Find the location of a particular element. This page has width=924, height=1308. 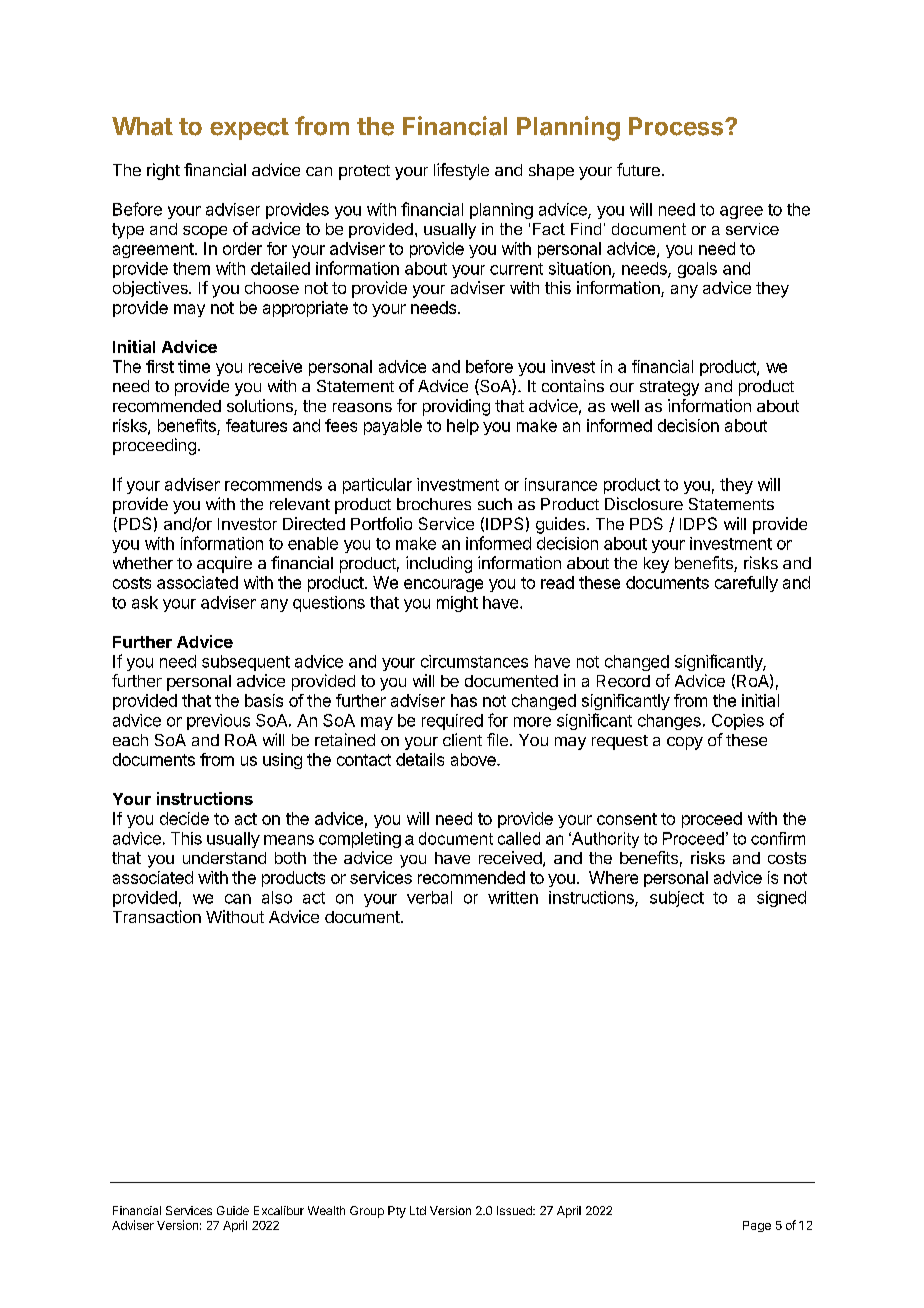

Ltd is located at coordinates (418, 1210).
